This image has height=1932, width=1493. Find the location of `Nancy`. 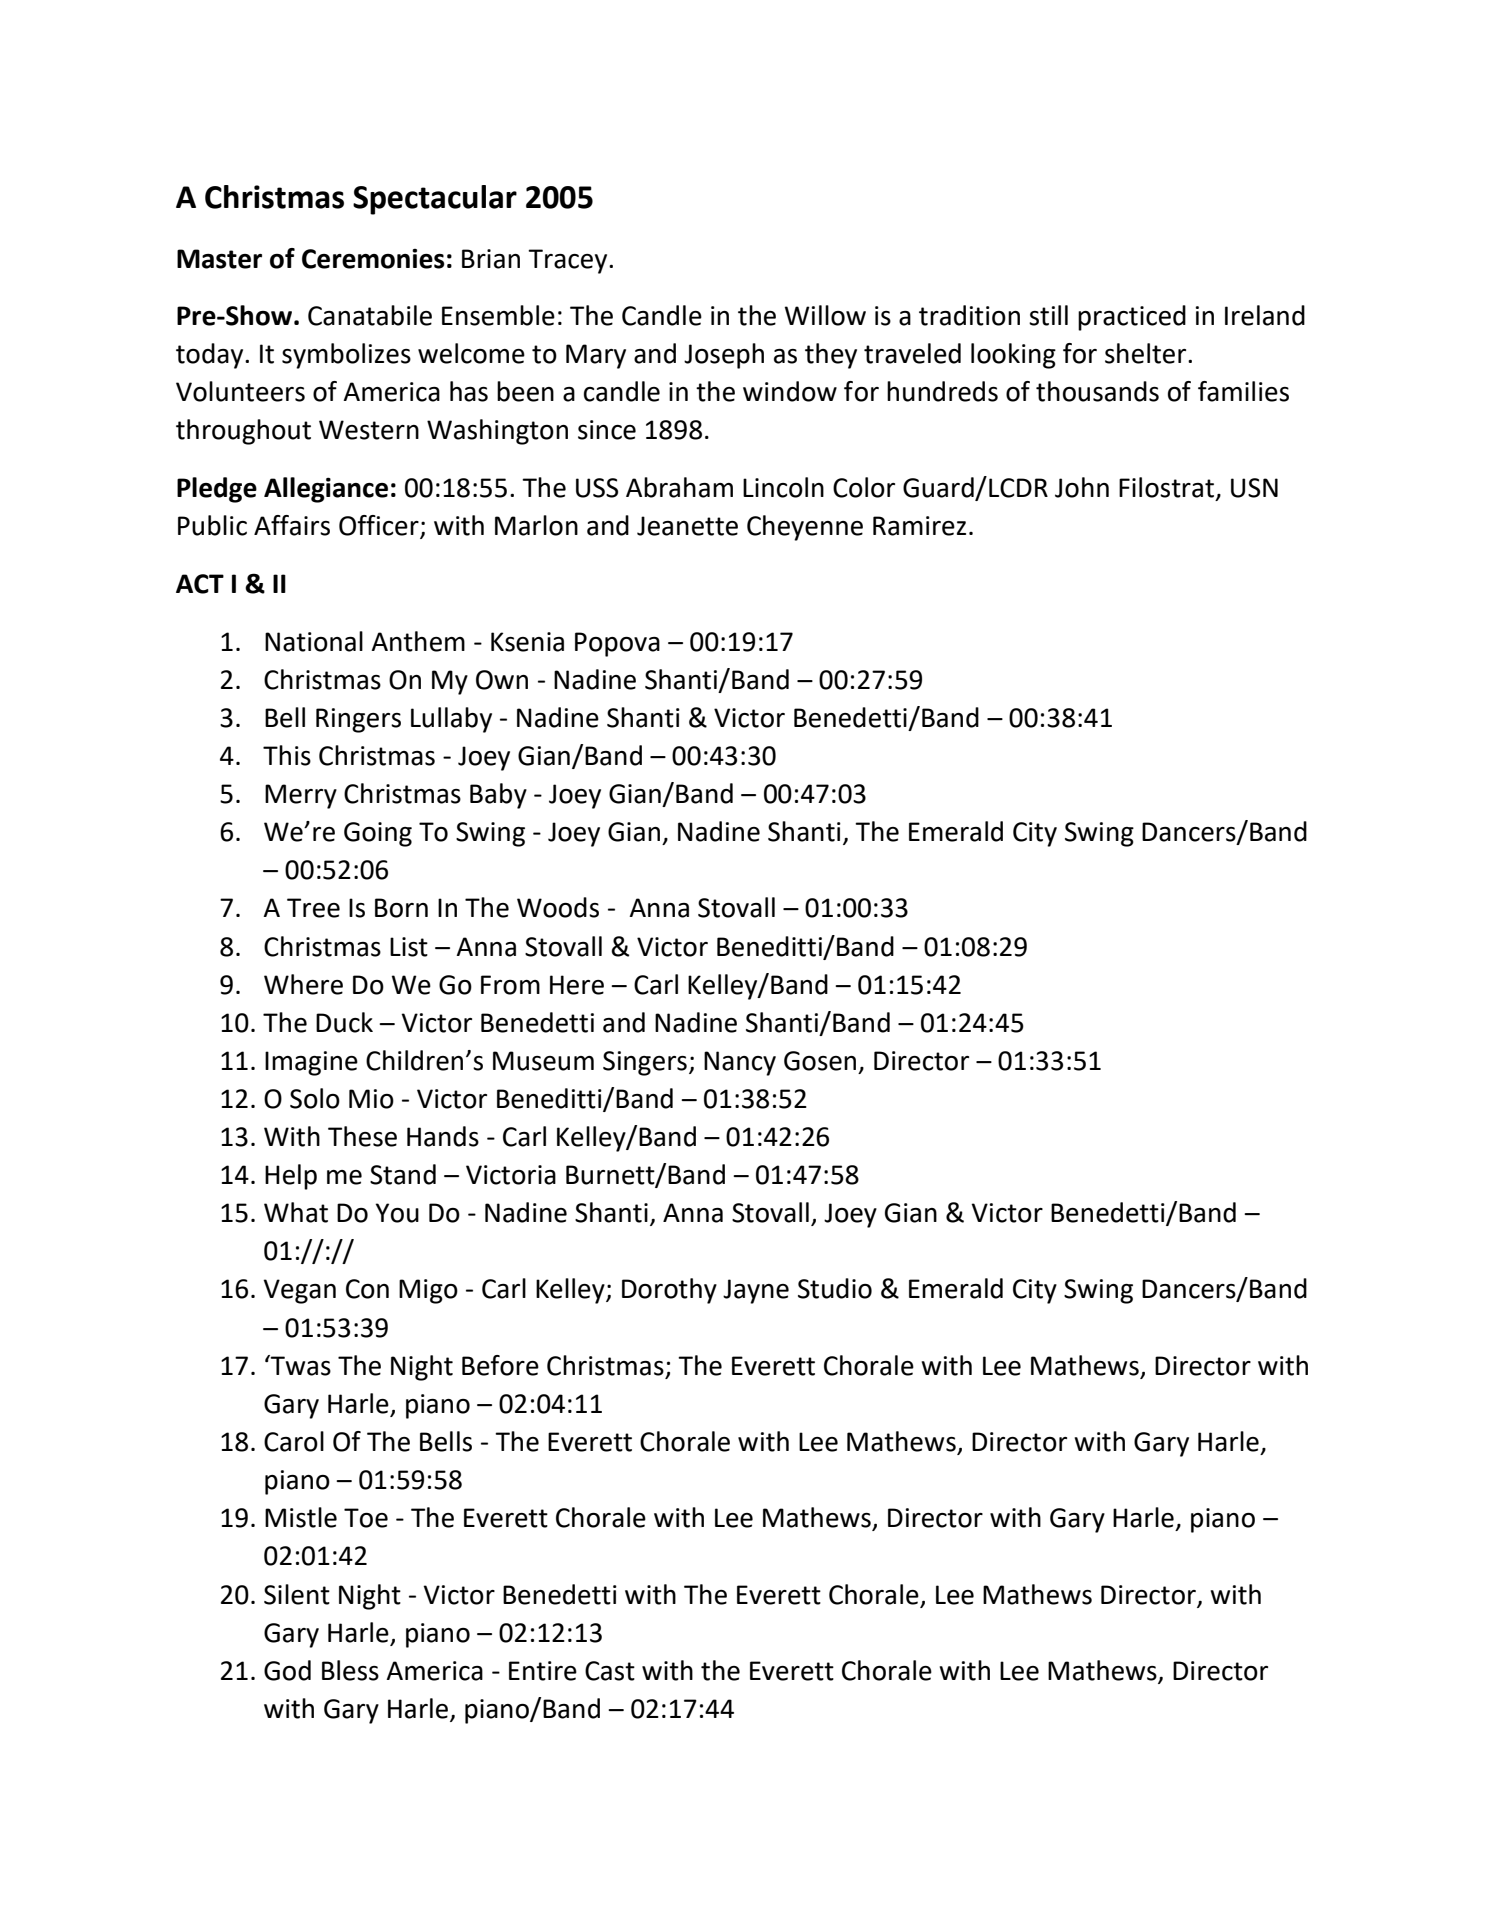

Nancy is located at coordinates (740, 1063).
